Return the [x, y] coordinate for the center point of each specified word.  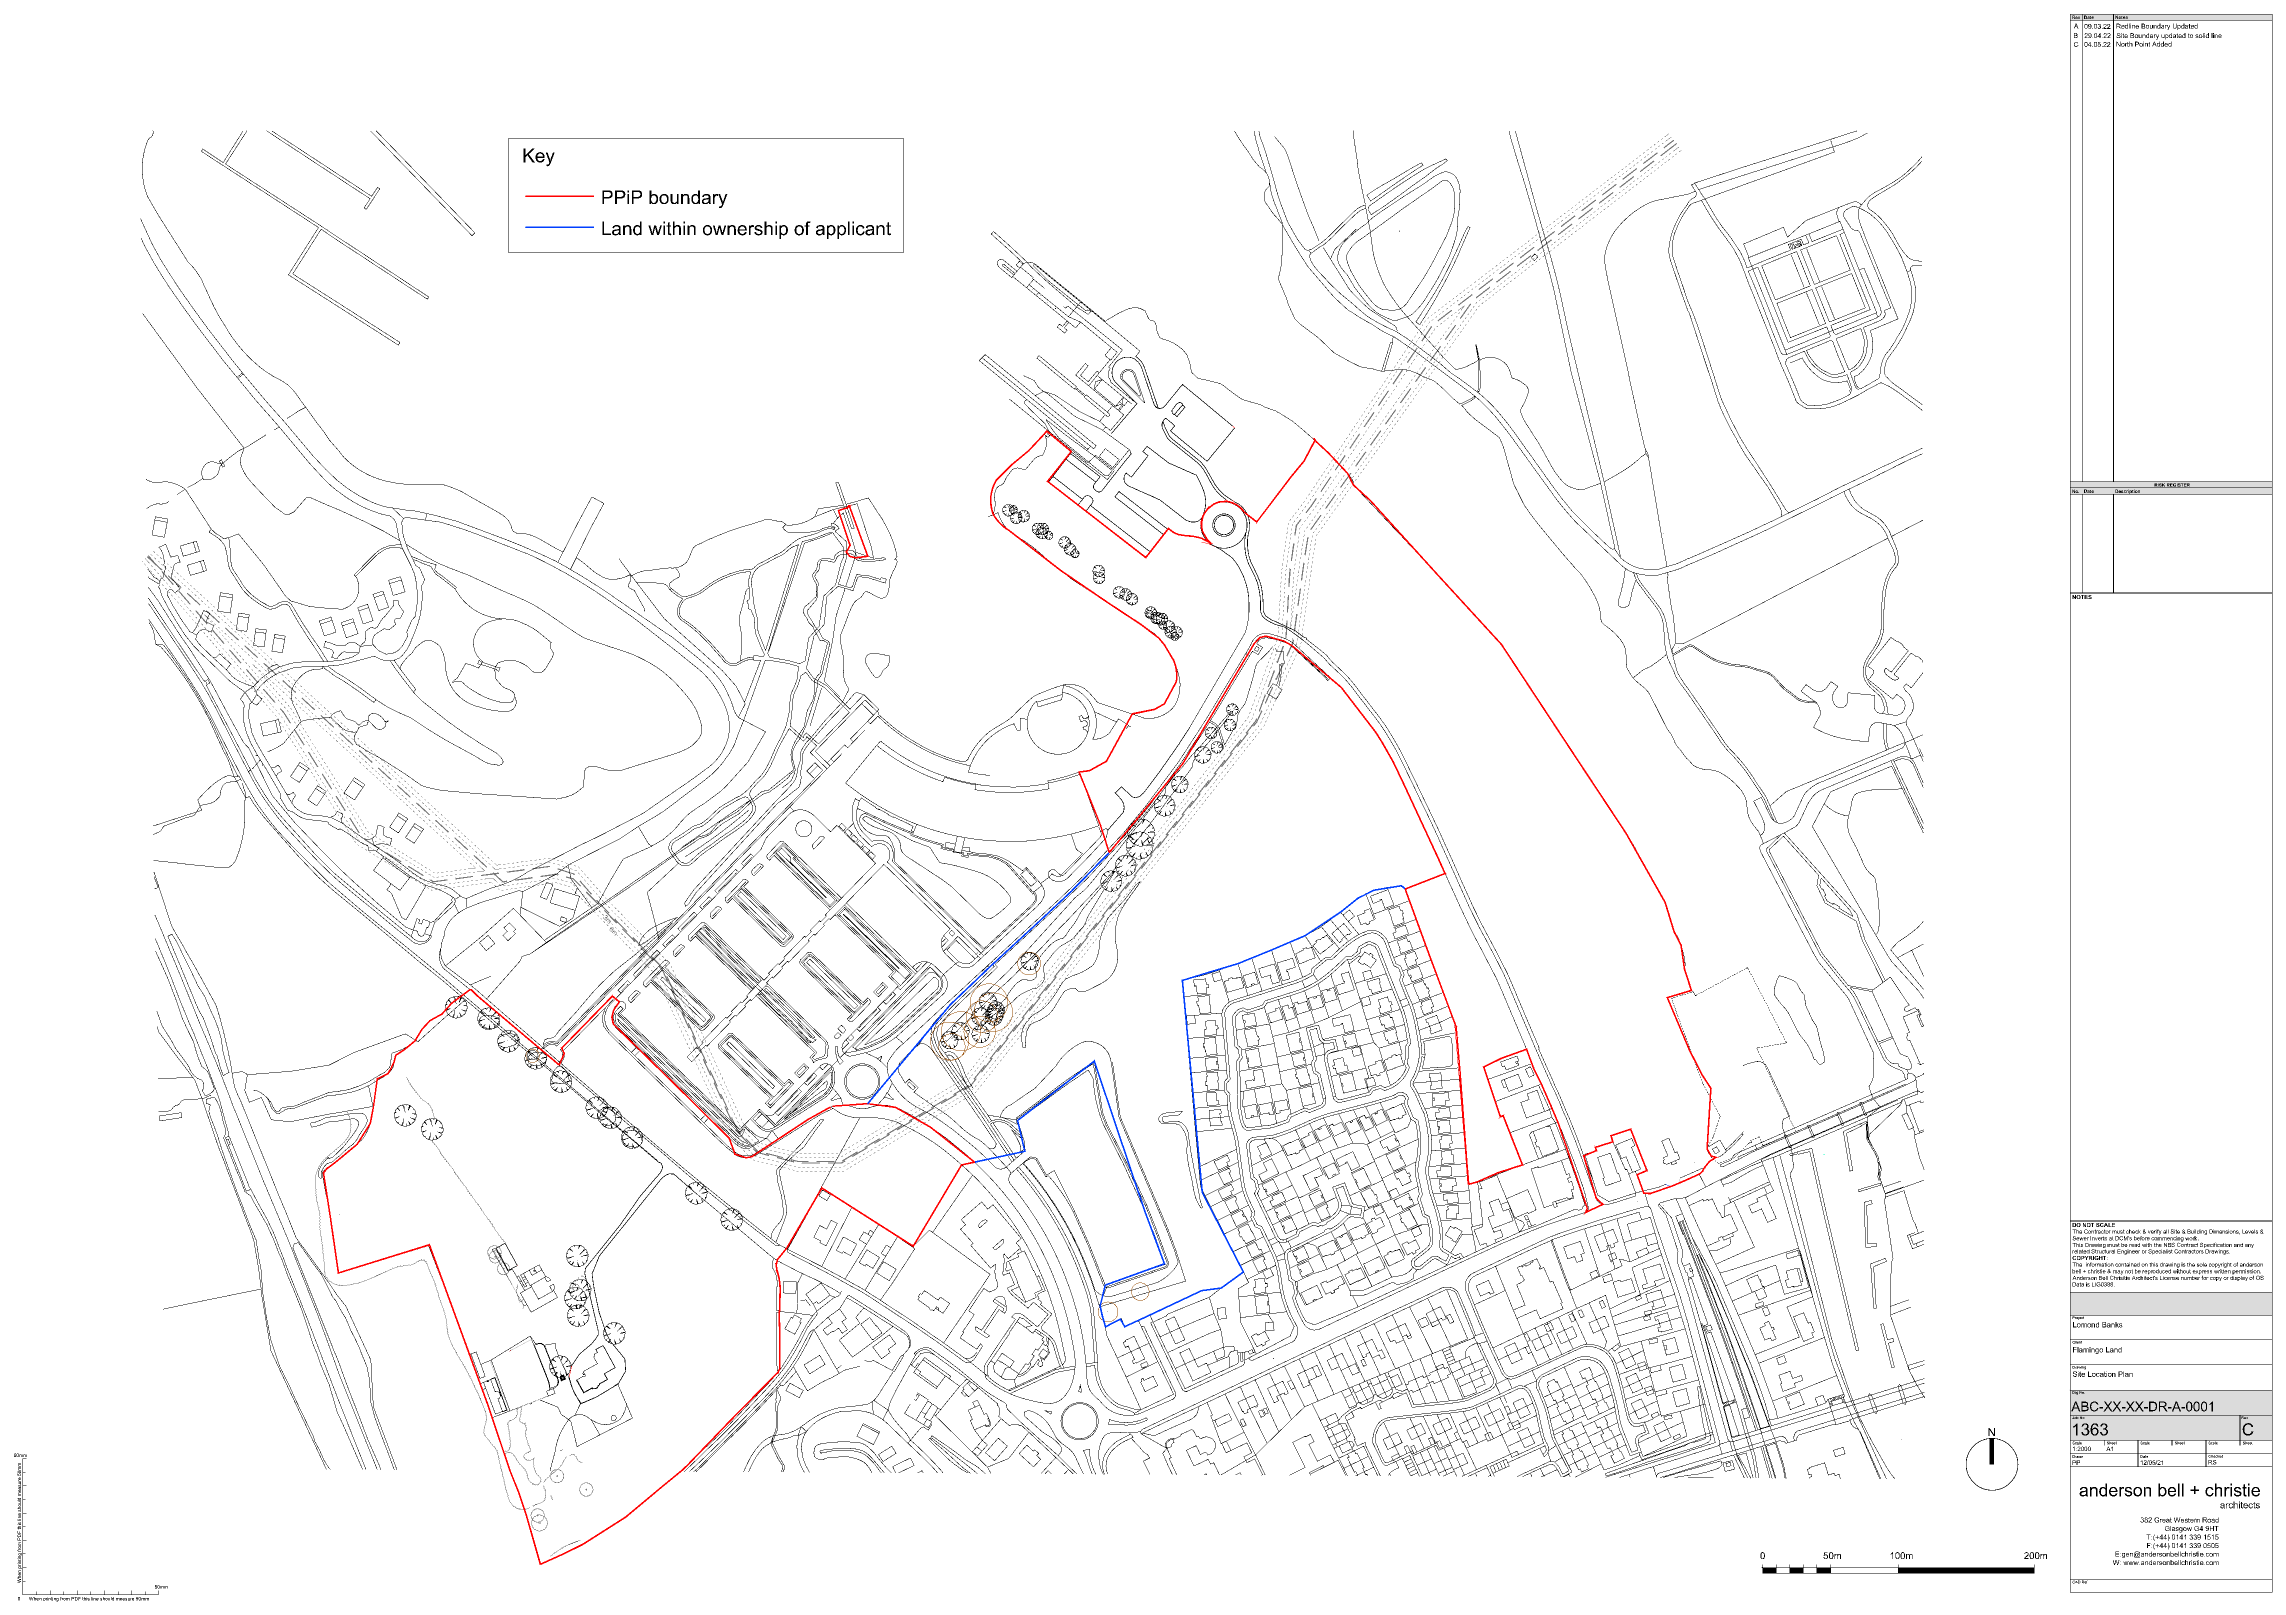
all [2166, 1231]
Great [2163, 1520]
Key [539, 157]
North [2124, 44]
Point [2142, 44]
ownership [745, 230]
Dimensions [2224, 1232]
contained [2127, 1264]
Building [2196, 1233]
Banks [2112, 1325]
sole [2202, 1264]
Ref [2085, 1581]
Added [2162, 43]
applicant [853, 230]
